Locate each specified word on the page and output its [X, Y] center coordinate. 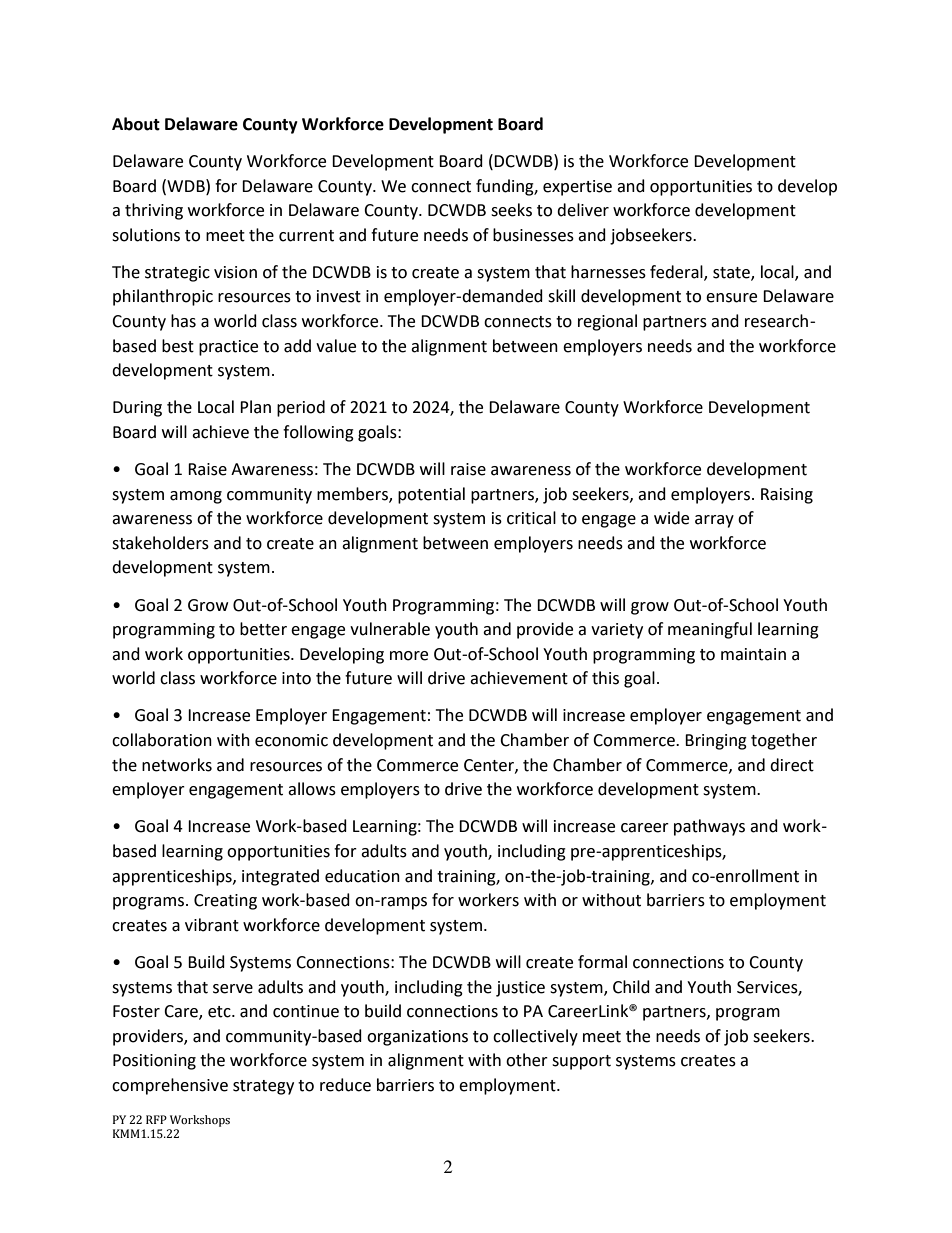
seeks [511, 210]
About [136, 124]
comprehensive [170, 1086]
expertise [577, 188]
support [581, 1062]
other [527, 1060]
